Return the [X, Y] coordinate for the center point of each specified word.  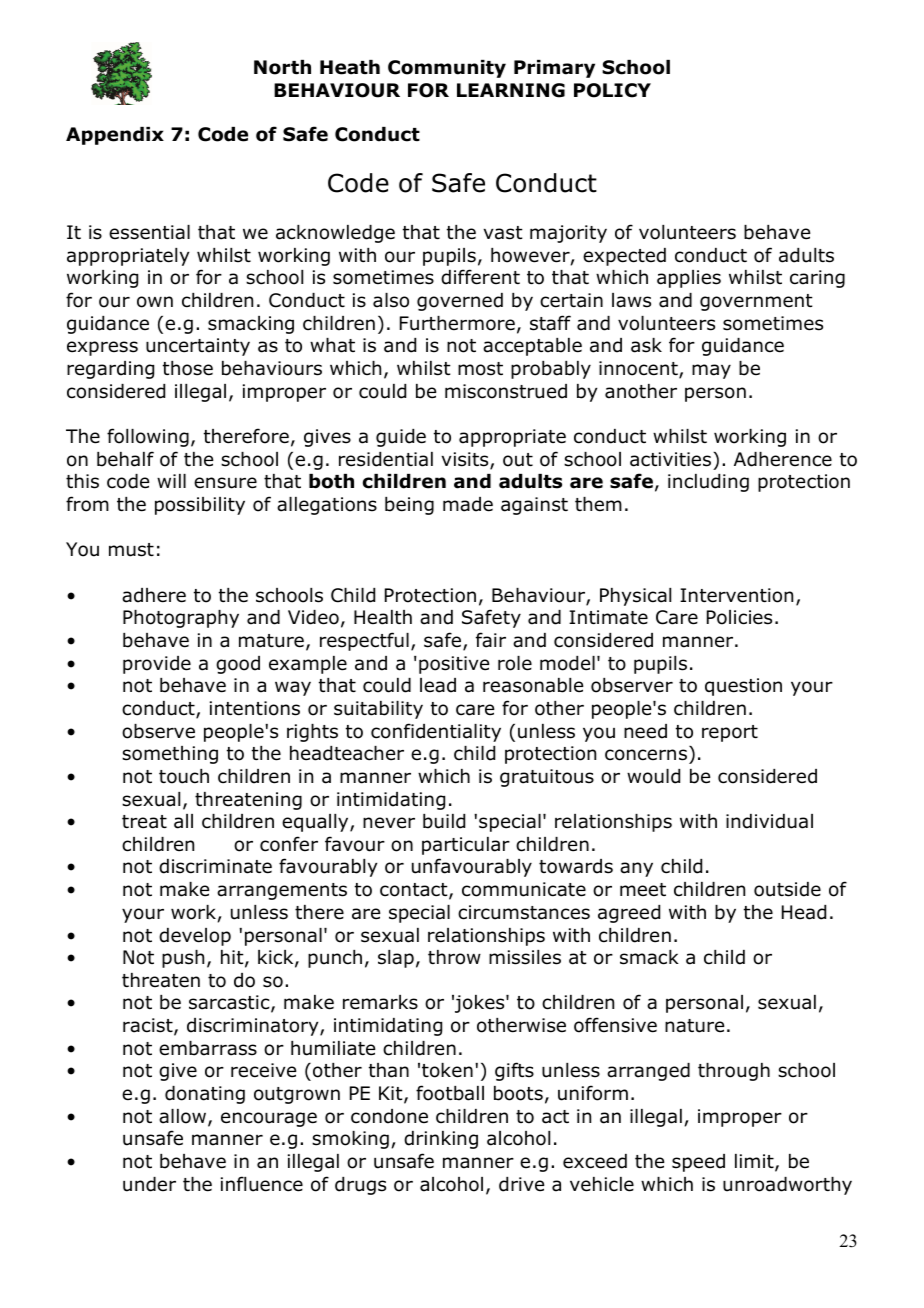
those [188, 368]
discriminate [215, 866]
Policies [739, 617]
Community [447, 69]
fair [491, 640]
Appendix [115, 136]
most [480, 369]
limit [755, 1162]
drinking [441, 1140]
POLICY [612, 90]
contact [415, 891]
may [711, 371]
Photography [181, 619]
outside [787, 889]
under [149, 1184]
